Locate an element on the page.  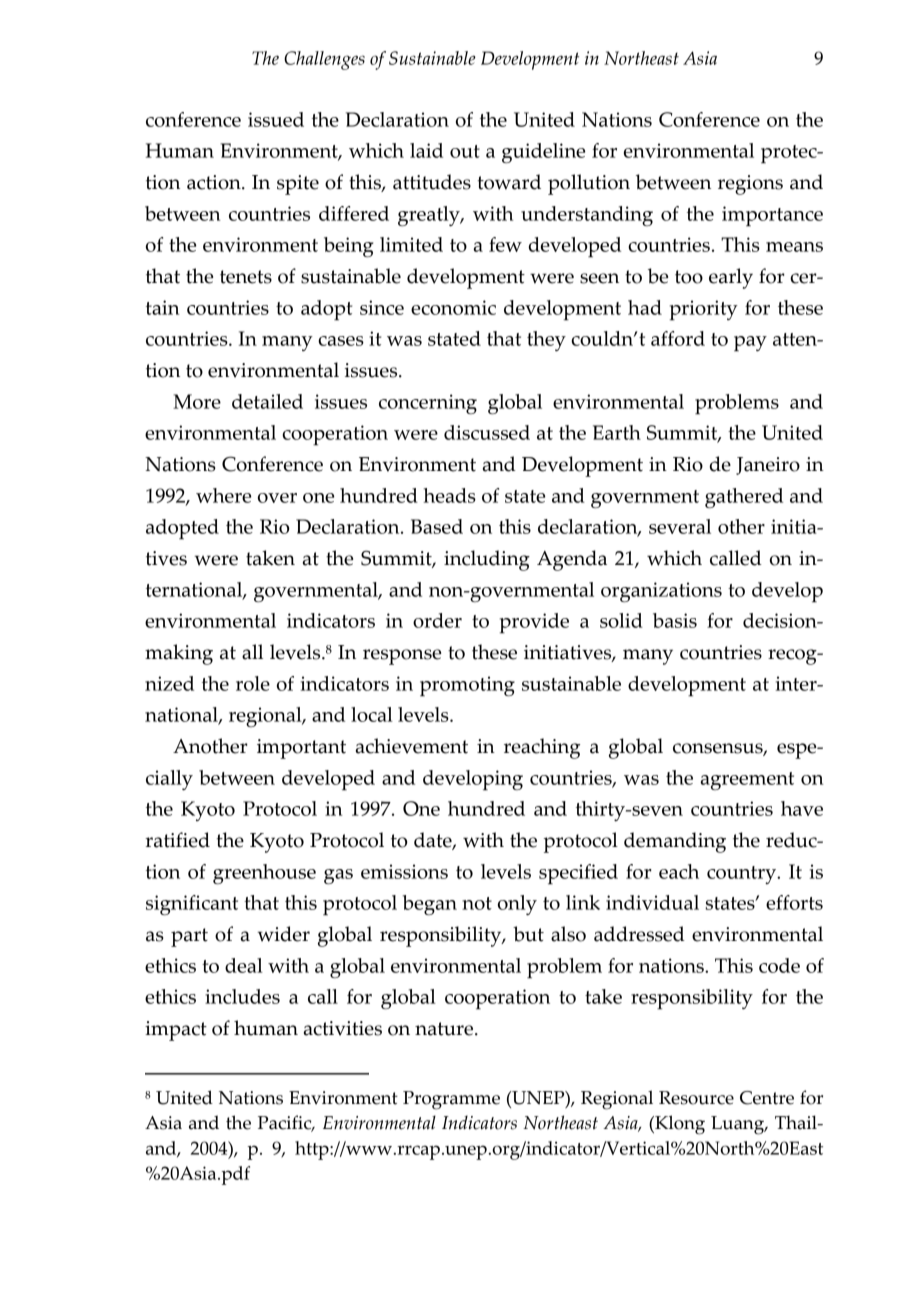
regions is located at coordinates (750, 185).
